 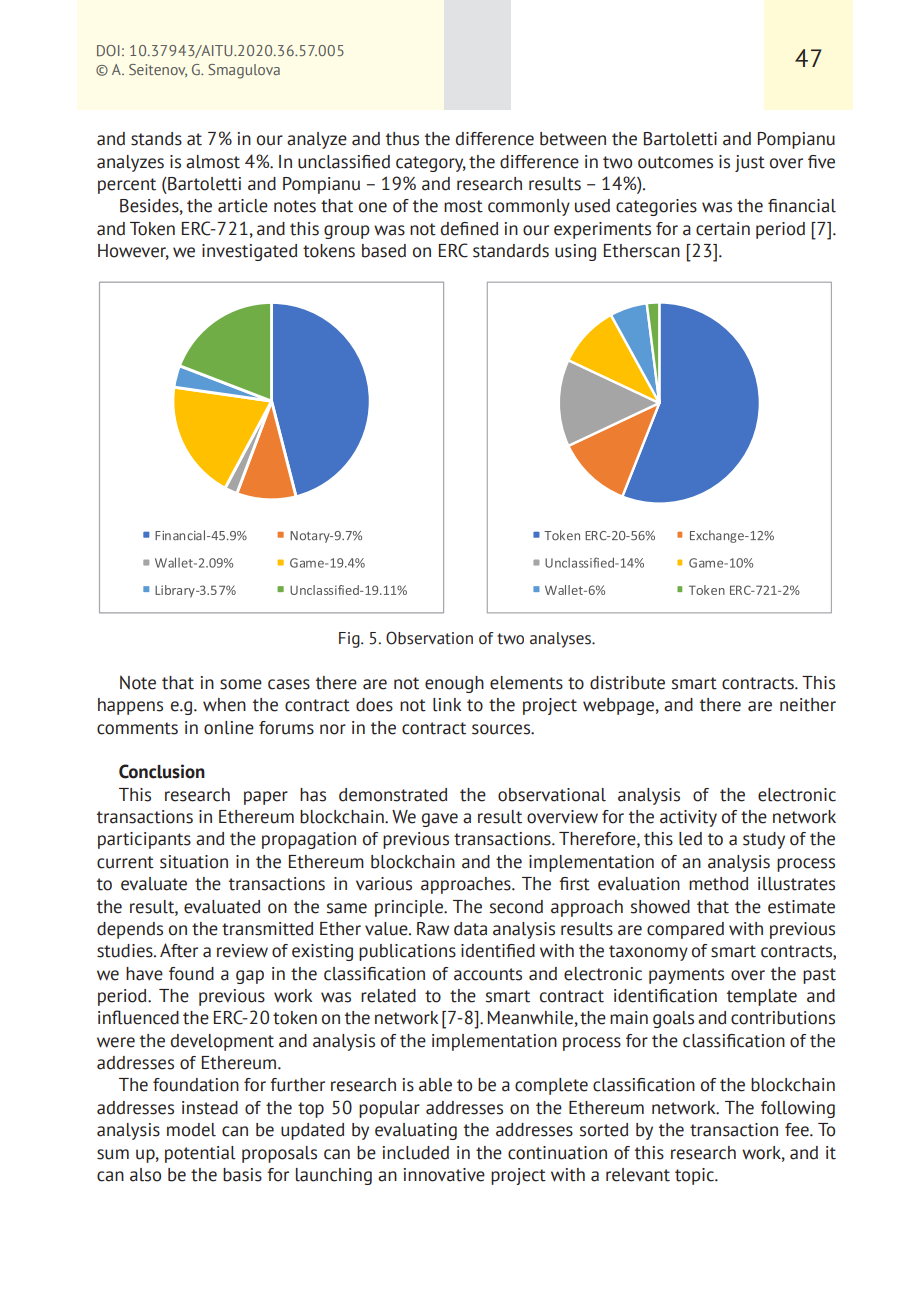 I want to click on just, so click(x=750, y=163).
